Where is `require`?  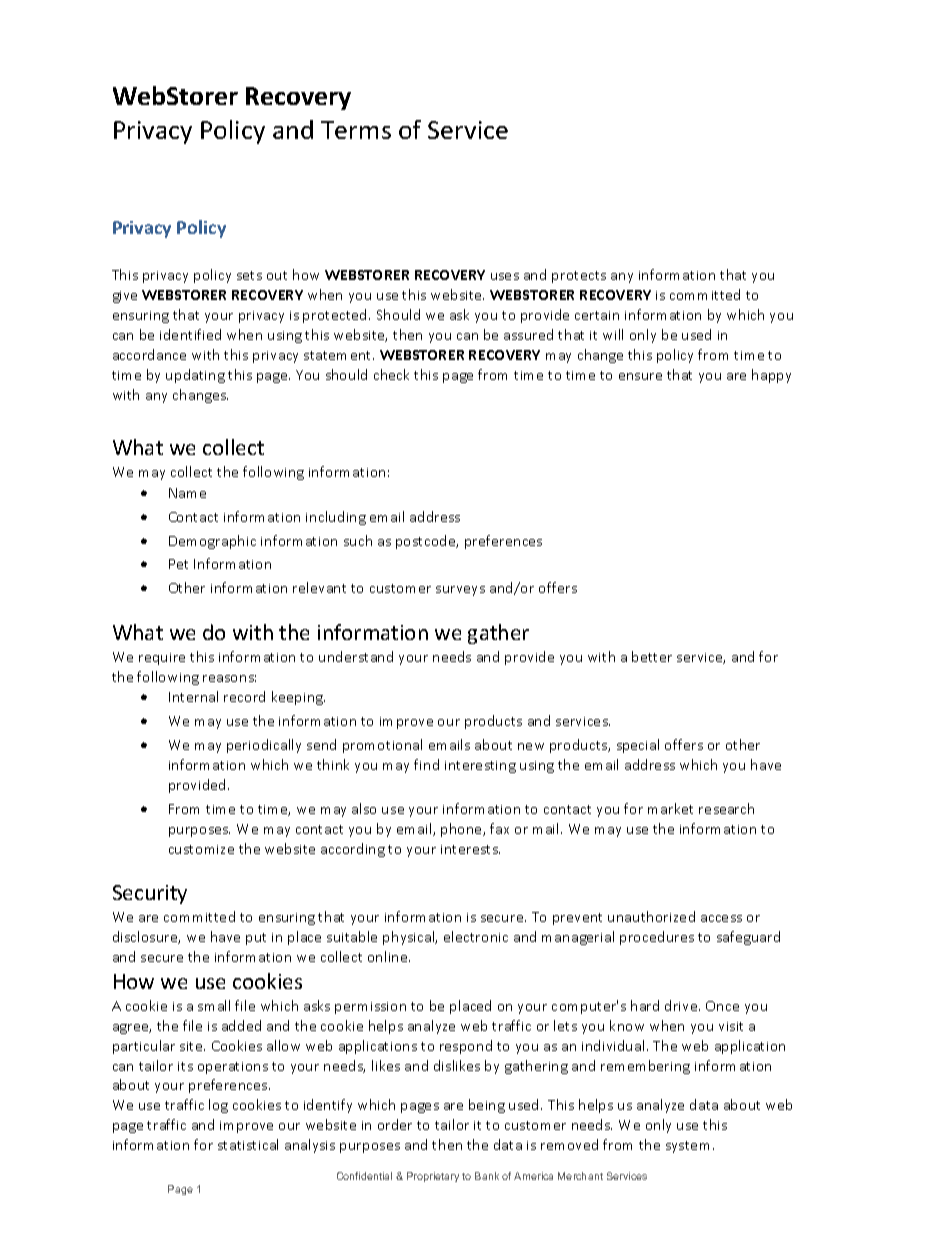 require is located at coordinates (162, 659).
